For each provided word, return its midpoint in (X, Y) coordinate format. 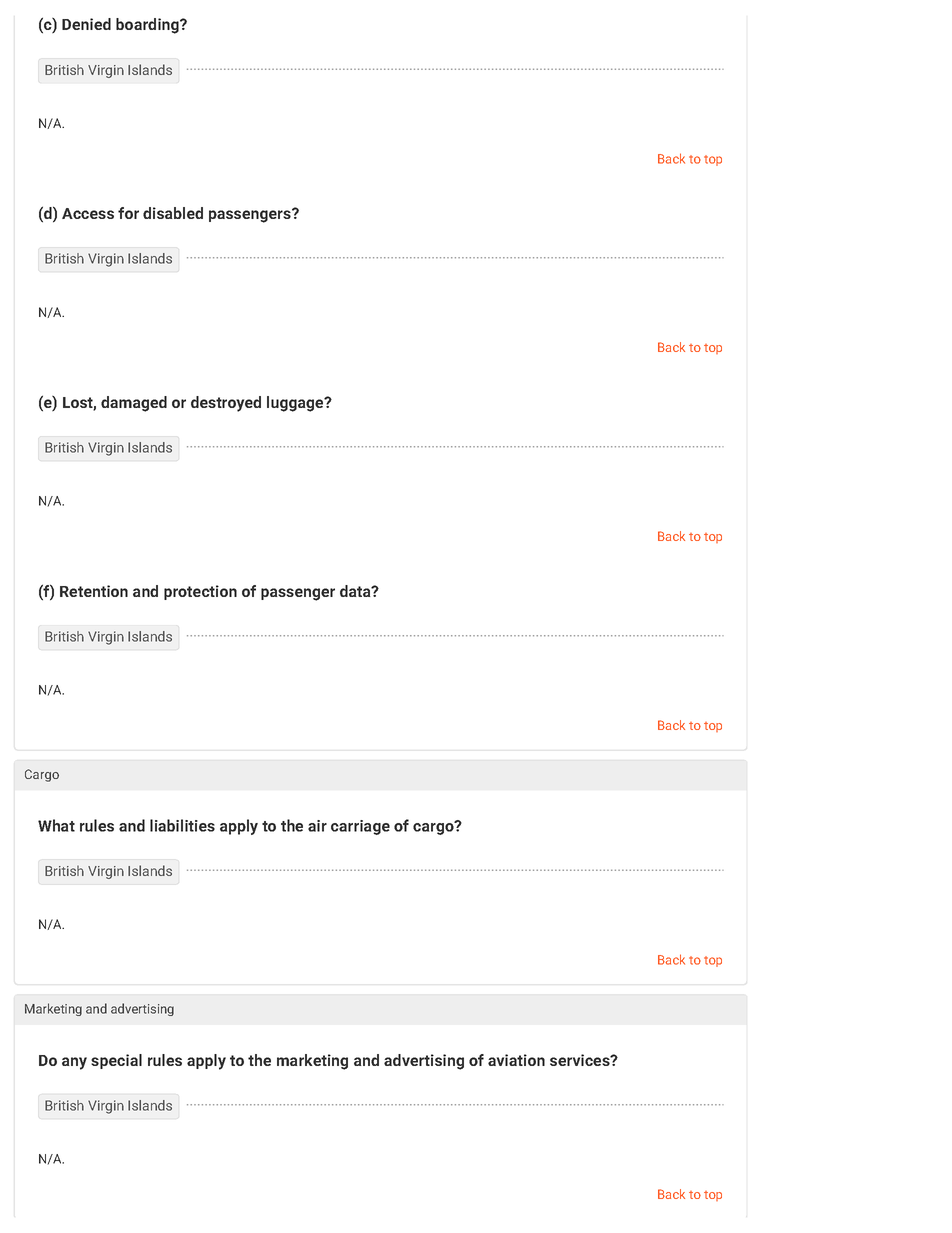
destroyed (226, 404)
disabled (173, 213)
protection (200, 592)
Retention (94, 591)
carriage (360, 827)
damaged (134, 404)
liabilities (182, 825)
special (116, 1061)
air (317, 826)
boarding (148, 26)
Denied (86, 24)
